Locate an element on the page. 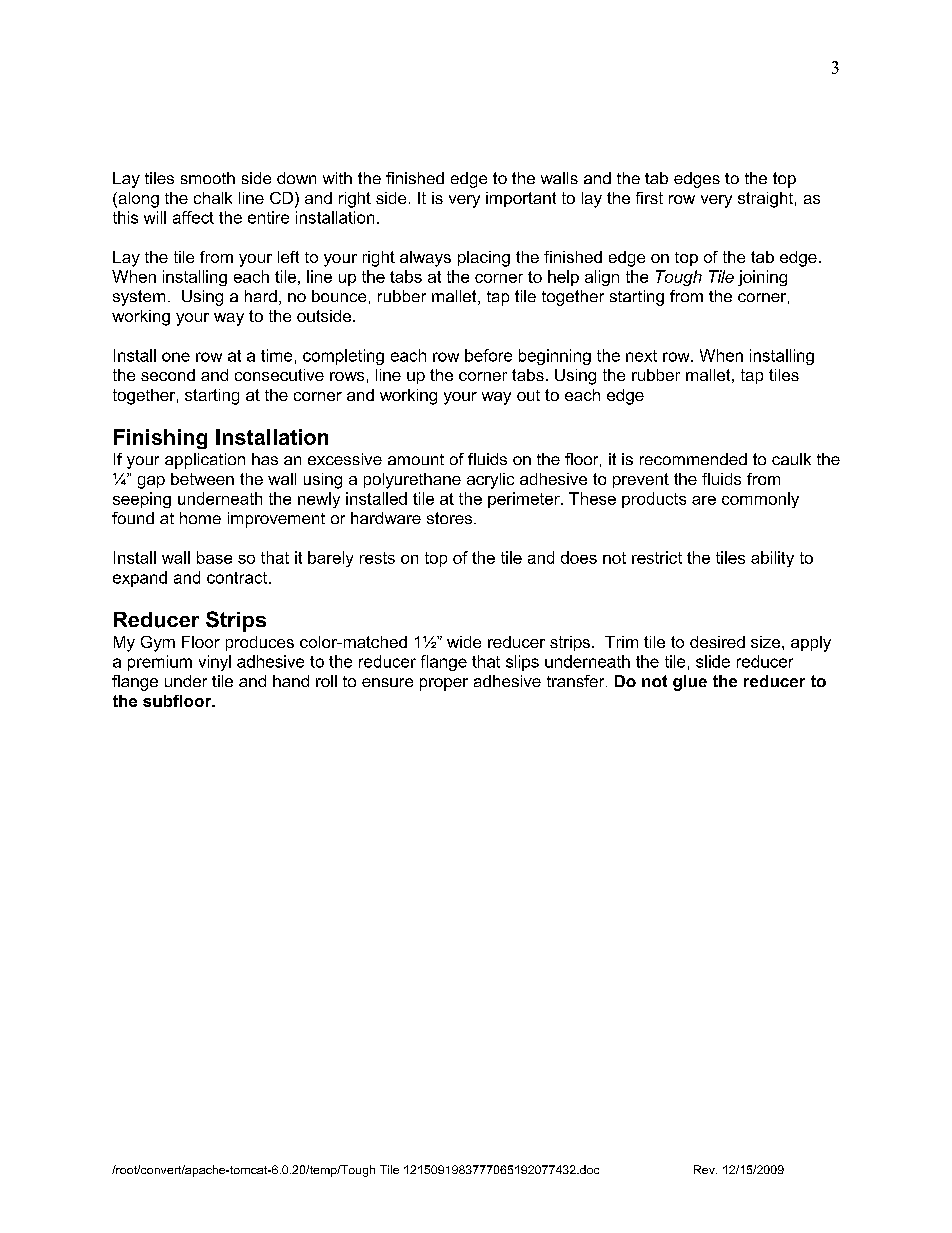 This image has height=1233, width=952. chalk is located at coordinates (213, 198).
